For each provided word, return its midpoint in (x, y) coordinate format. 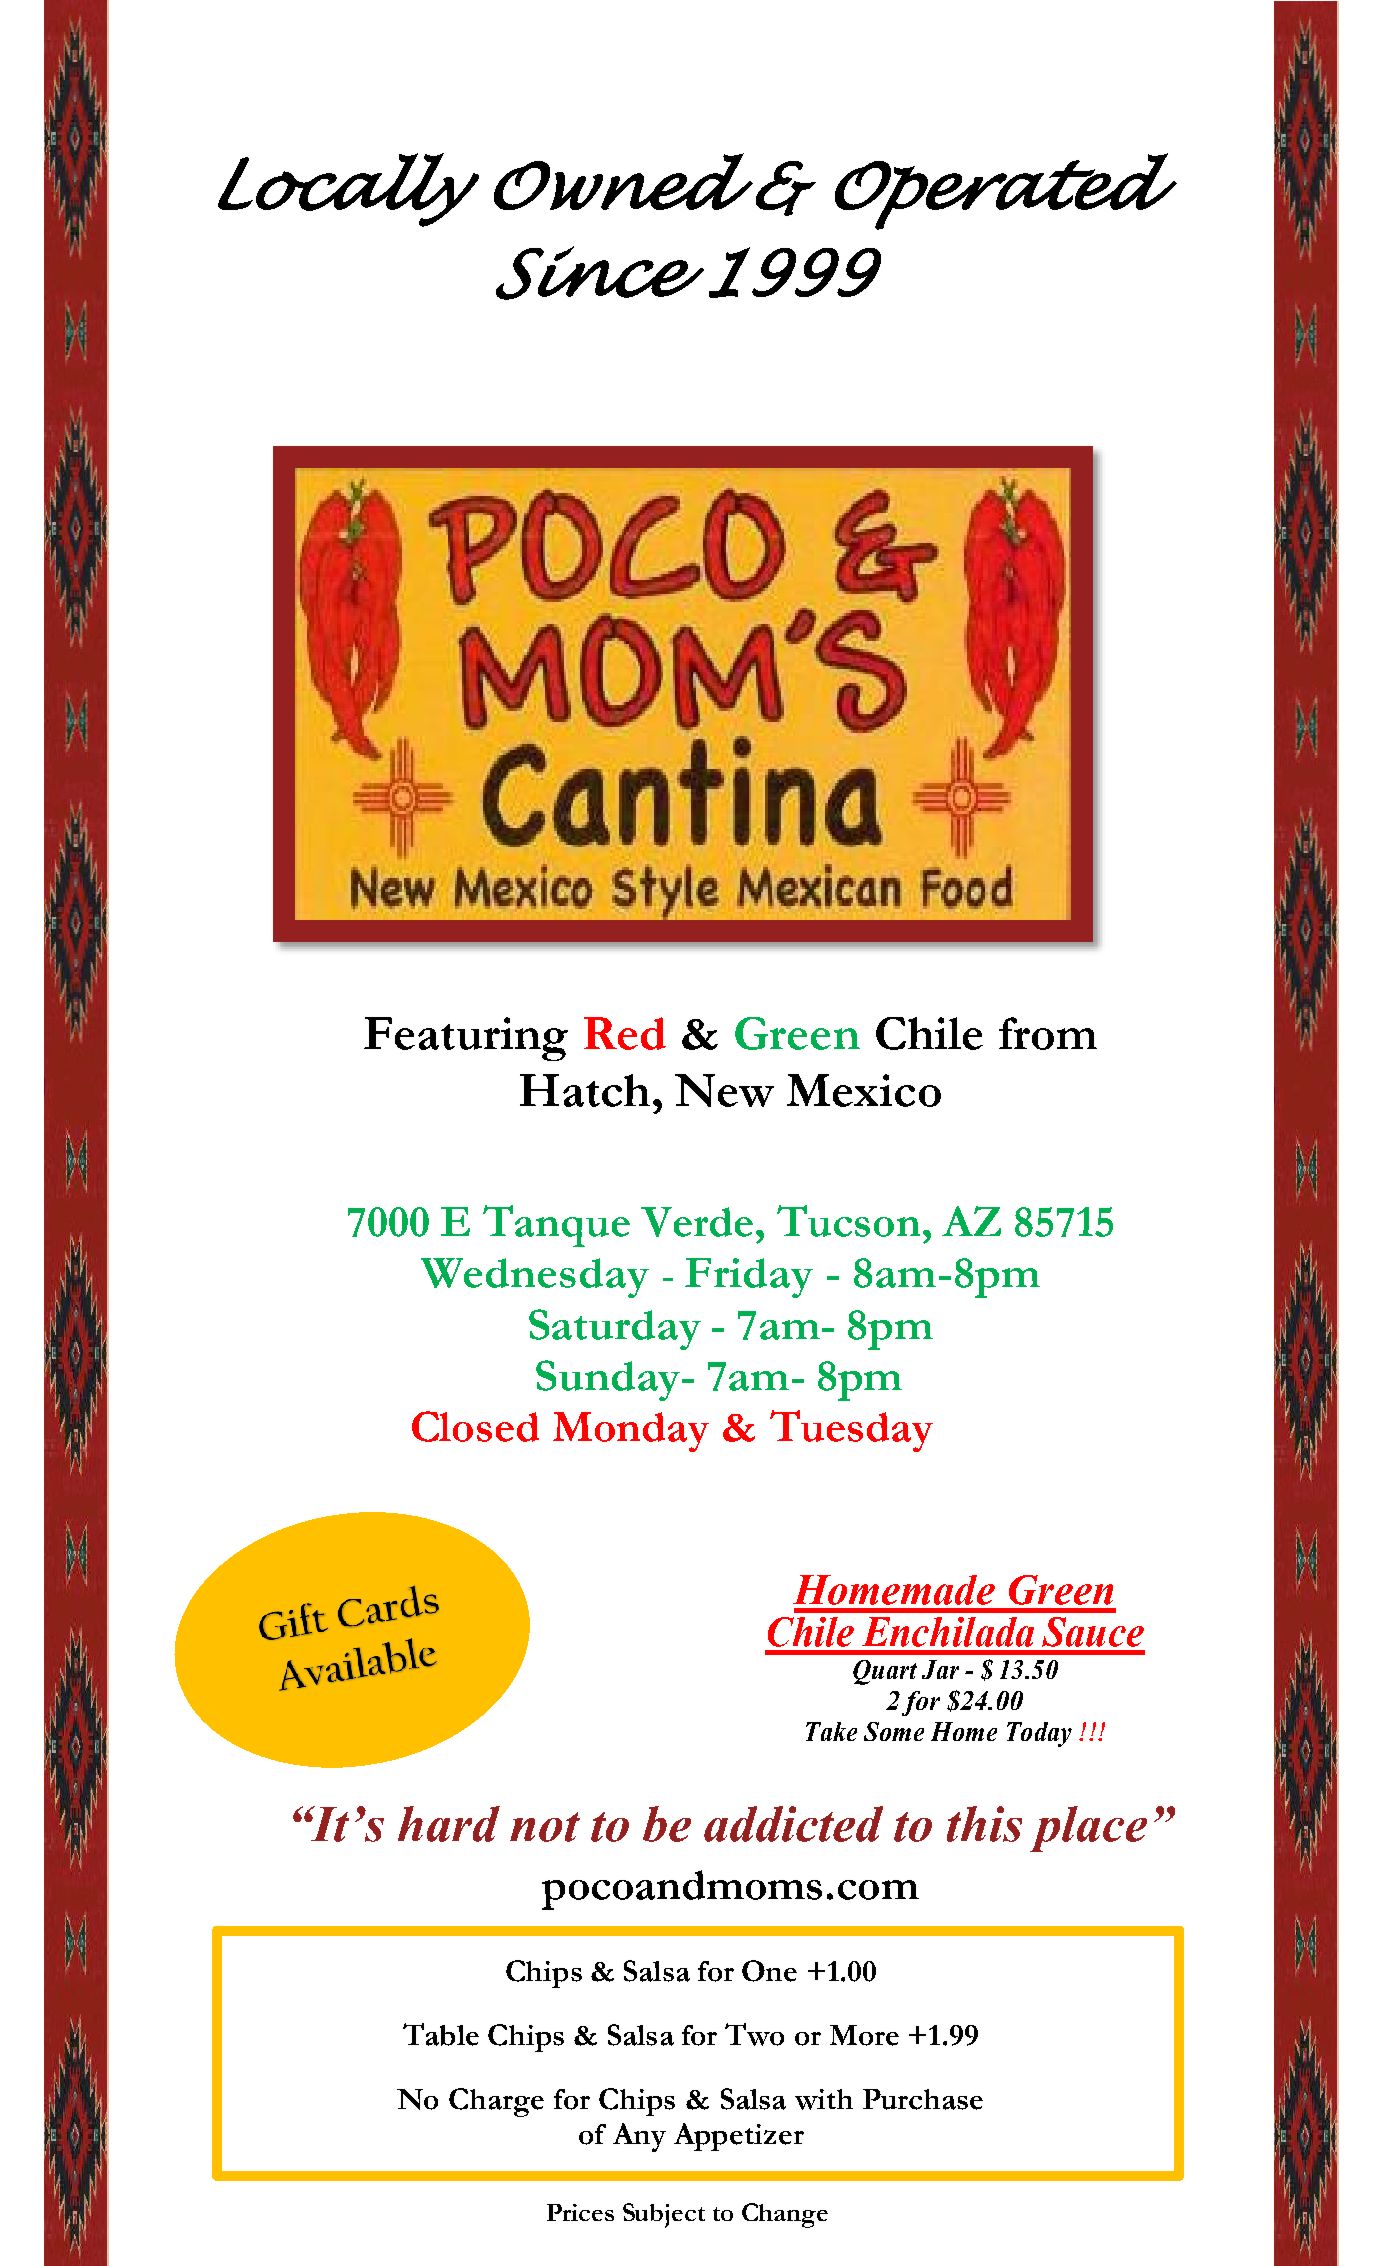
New (724, 1090)
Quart (885, 1672)
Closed (475, 1426)
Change (785, 2215)
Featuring (466, 1039)
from (1048, 1033)
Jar (940, 1669)
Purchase (923, 2099)
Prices (580, 2212)
